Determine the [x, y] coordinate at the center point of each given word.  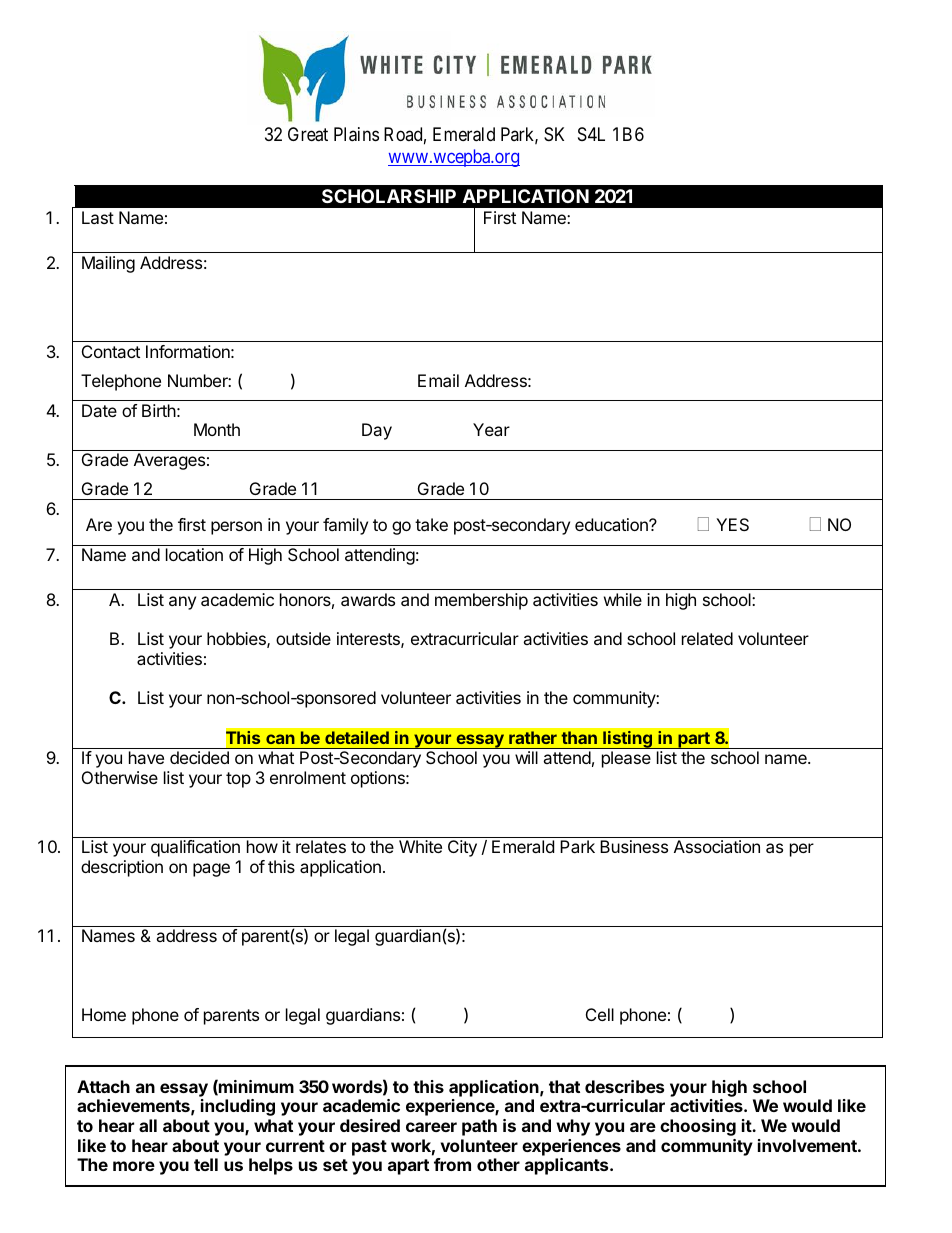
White [420, 846]
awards [368, 599]
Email [438, 380]
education [612, 524]
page [211, 870]
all [148, 1125]
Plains [356, 134]
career [431, 1127]
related [707, 638]
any [182, 603]
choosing [698, 1127]
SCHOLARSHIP [389, 196]
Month [217, 429]
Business [634, 846]
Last [98, 217]
